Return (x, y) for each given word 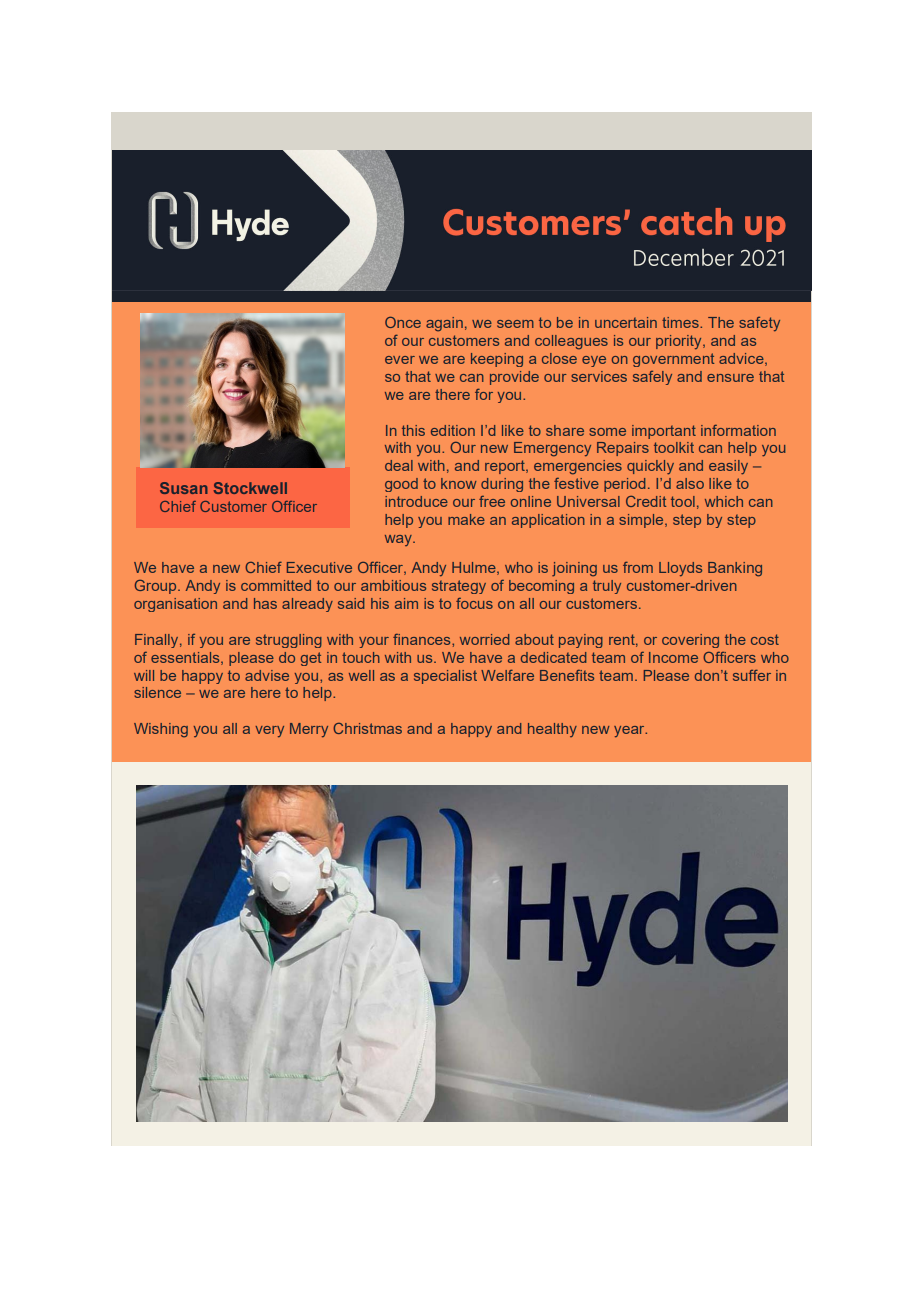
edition (453, 430)
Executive (319, 567)
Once (403, 322)
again (444, 324)
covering (690, 641)
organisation (175, 605)
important (664, 432)
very (269, 731)
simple (642, 521)
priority (680, 342)
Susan (184, 488)
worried (484, 639)
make (466, 519)
